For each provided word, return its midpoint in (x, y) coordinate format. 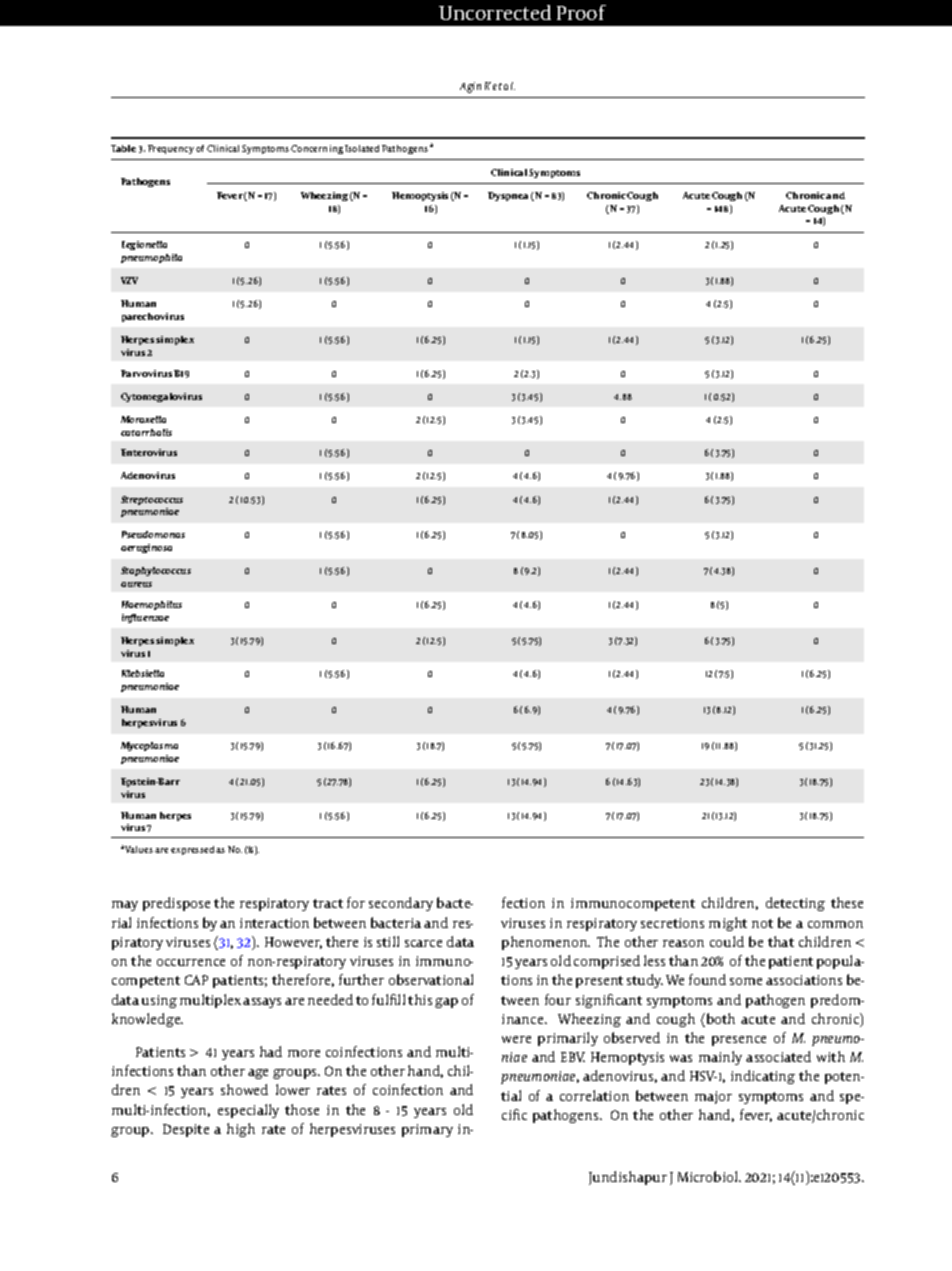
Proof (581, 12)
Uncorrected (495, 12)
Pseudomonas (153, 534)
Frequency (171, 149)
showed (244, 1089)
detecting (795, 904)
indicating (763, 1077)
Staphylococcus (156, 571)
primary (427, 1130)
